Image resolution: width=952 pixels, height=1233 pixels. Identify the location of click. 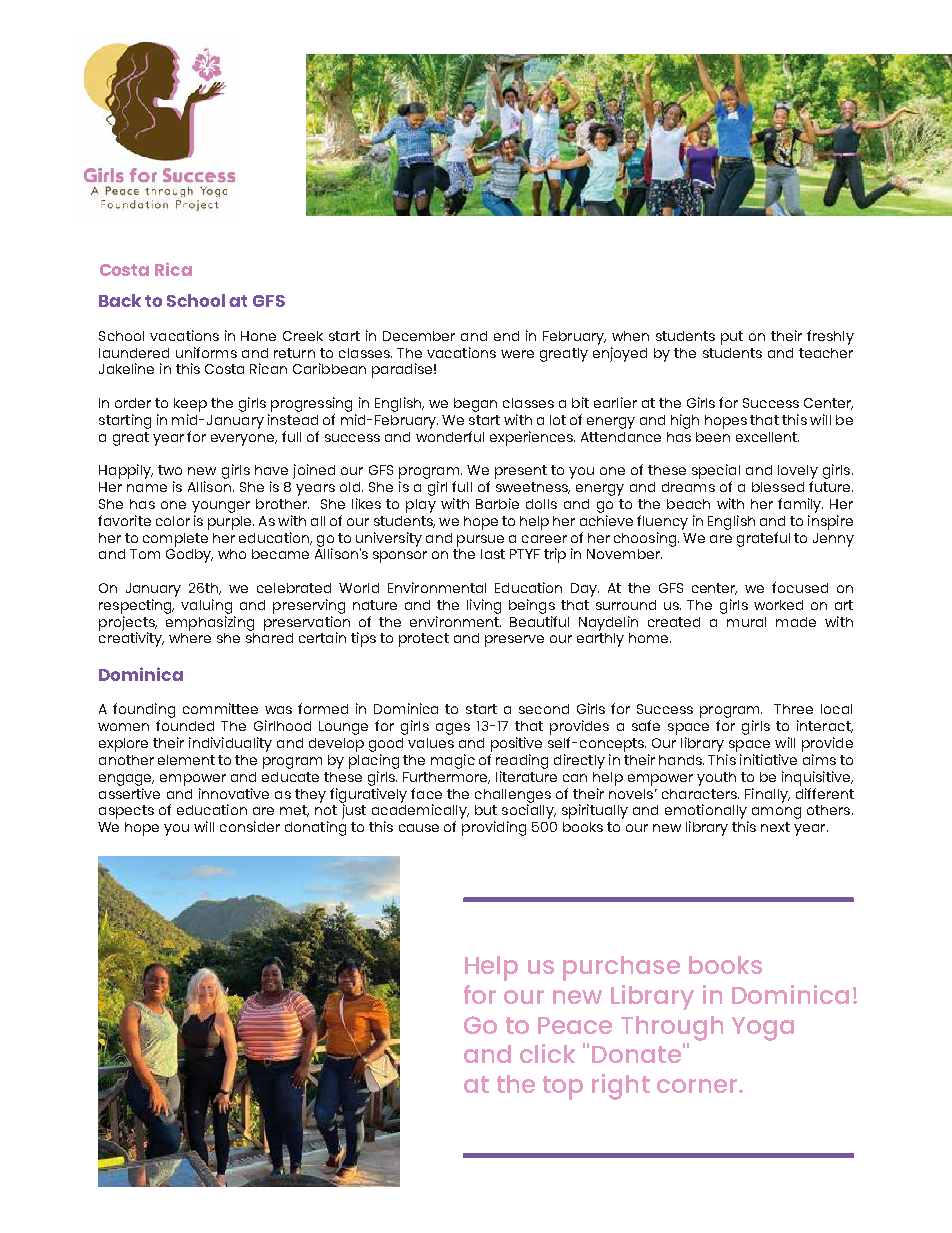
(547, 1053).
